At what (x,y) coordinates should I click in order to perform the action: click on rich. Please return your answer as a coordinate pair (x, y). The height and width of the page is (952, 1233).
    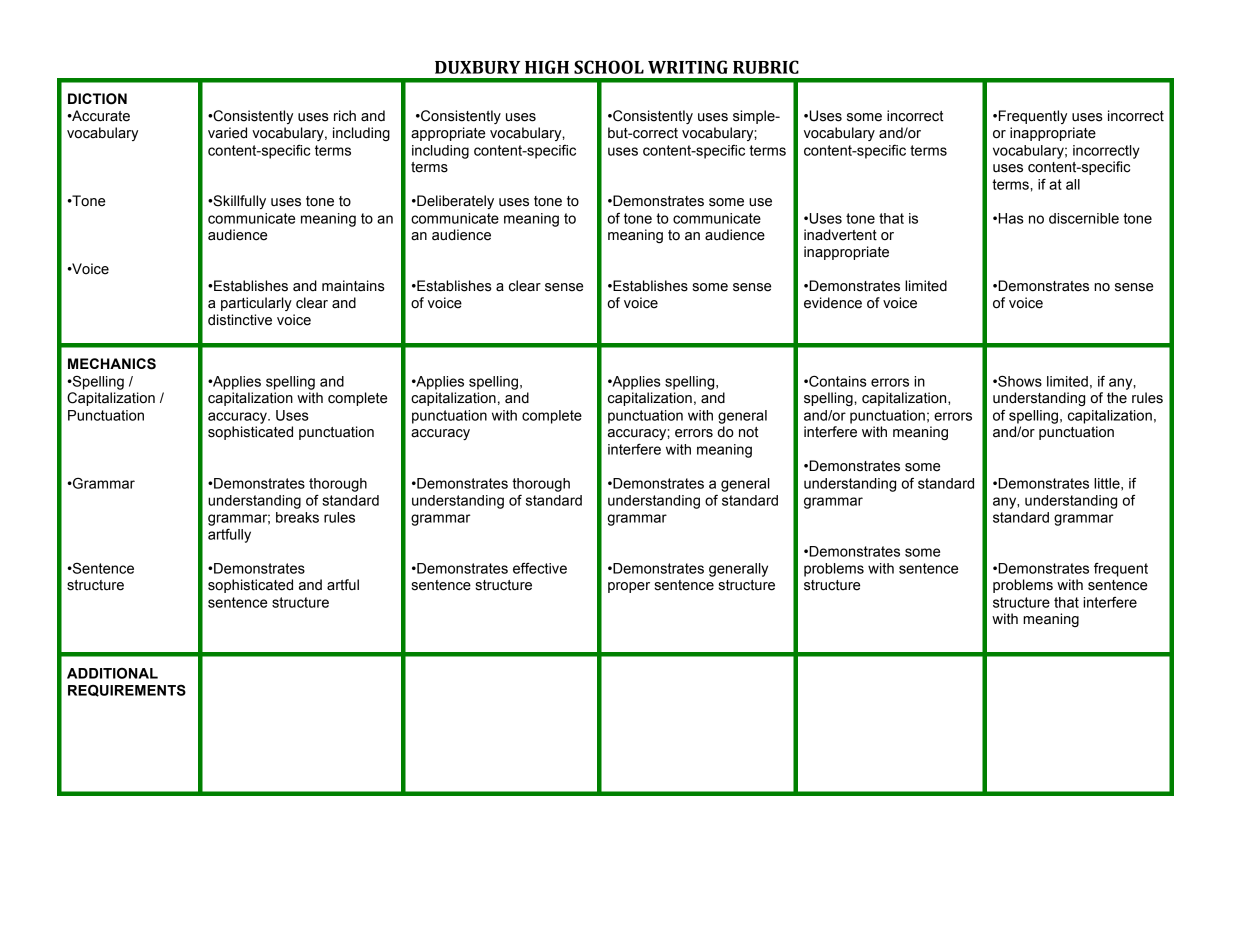
    Looking at the image, I should click on (345, 116).
